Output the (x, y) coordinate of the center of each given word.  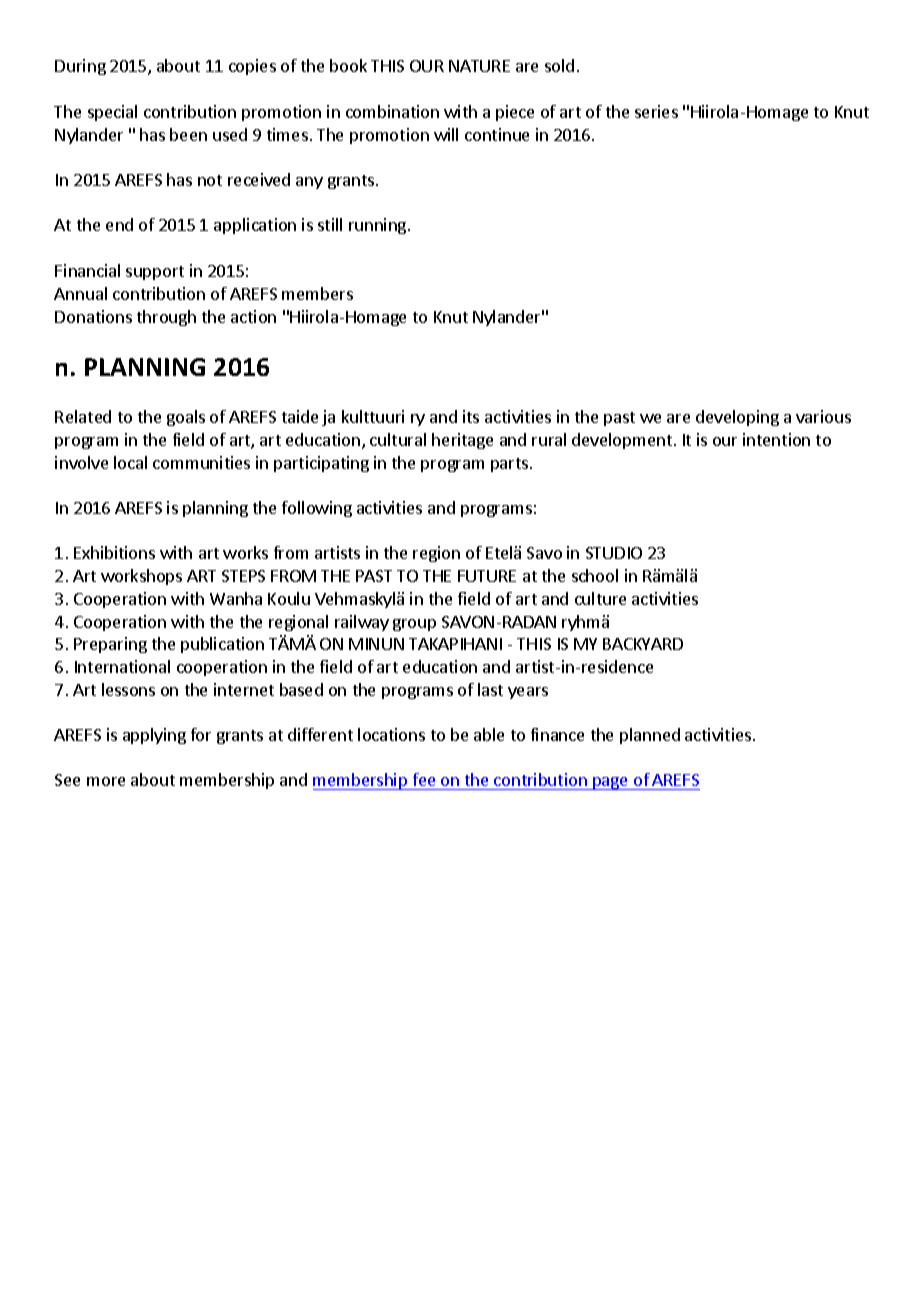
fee (424, 779)
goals (186, 418)
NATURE (479, 66)
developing (737, 418)
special (112, 113)
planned (650, 736)
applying (154, 736)
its (471, 416)
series (656, 111)
